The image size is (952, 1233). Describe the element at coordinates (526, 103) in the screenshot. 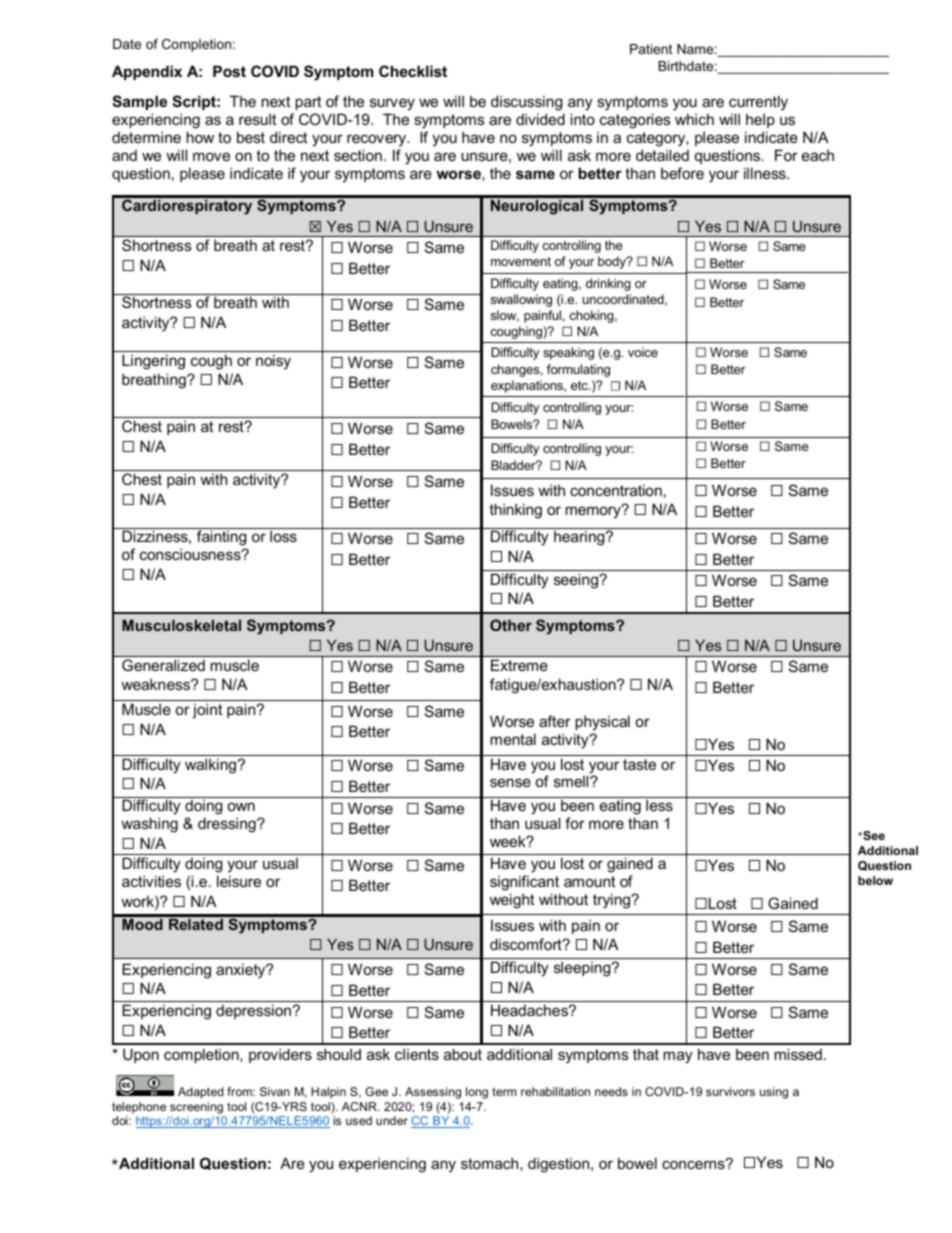

I see `discussing` at that location.
